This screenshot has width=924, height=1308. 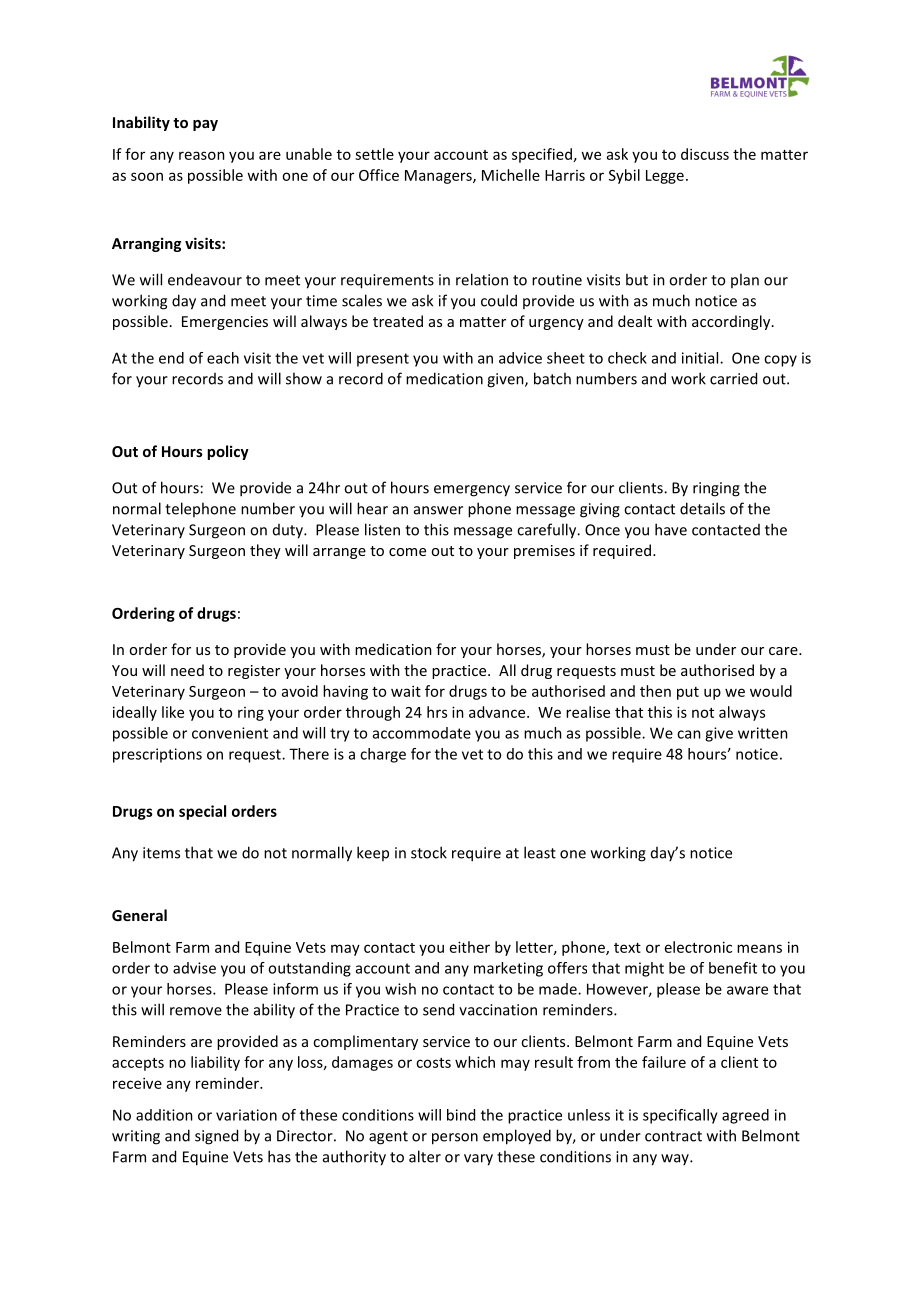 I want to click on items, so click(x=161, y=853).
